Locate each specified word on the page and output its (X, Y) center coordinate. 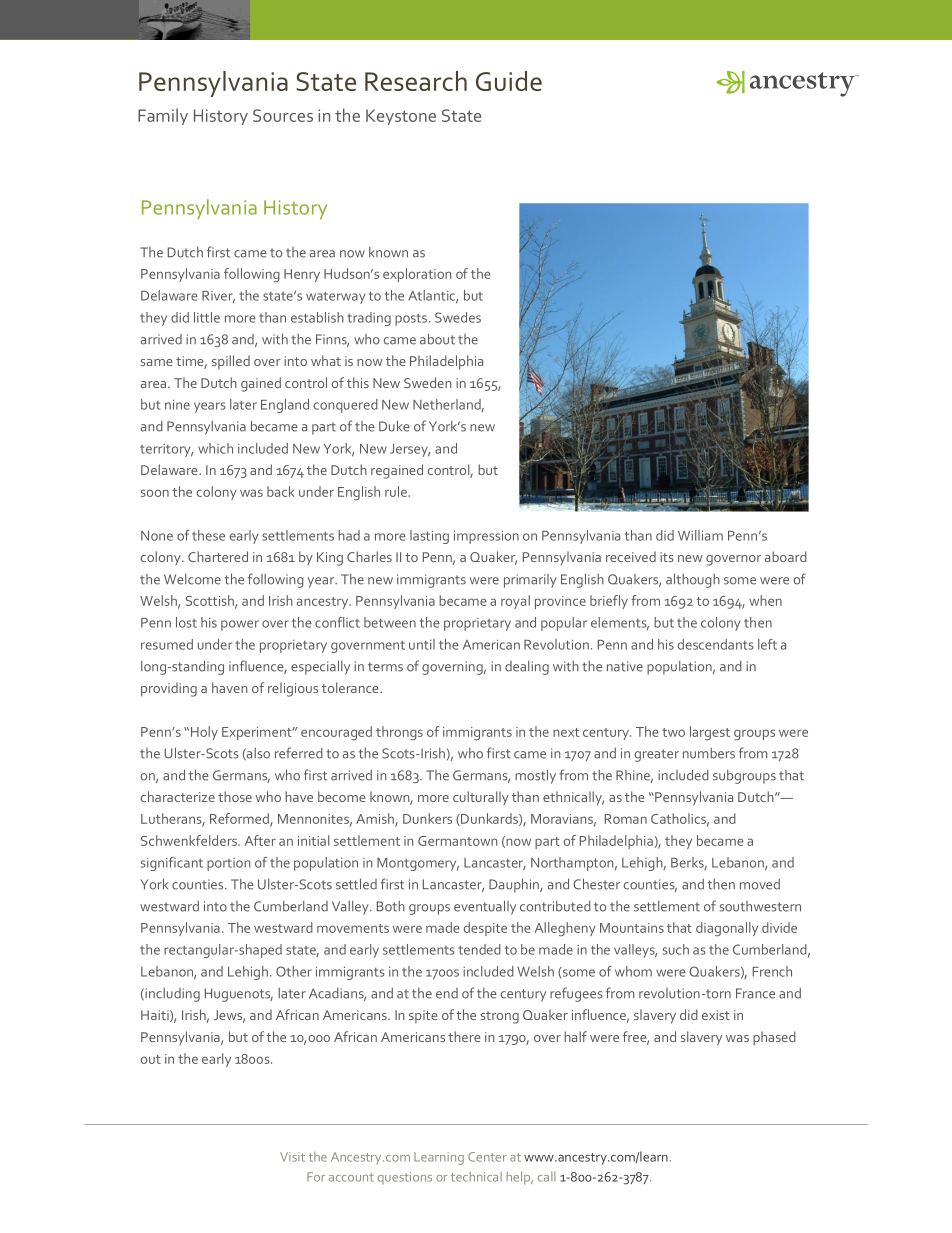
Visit (292, 1157)
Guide (509, 81)
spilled (231, 362)
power (240, 625)
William (700, 535)
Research (416, 81)
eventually (485, 907)
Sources (283, 115)
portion (228, 864)
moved (760, 884)
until (422, 644)
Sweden (427, 382)
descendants (716, 644)
